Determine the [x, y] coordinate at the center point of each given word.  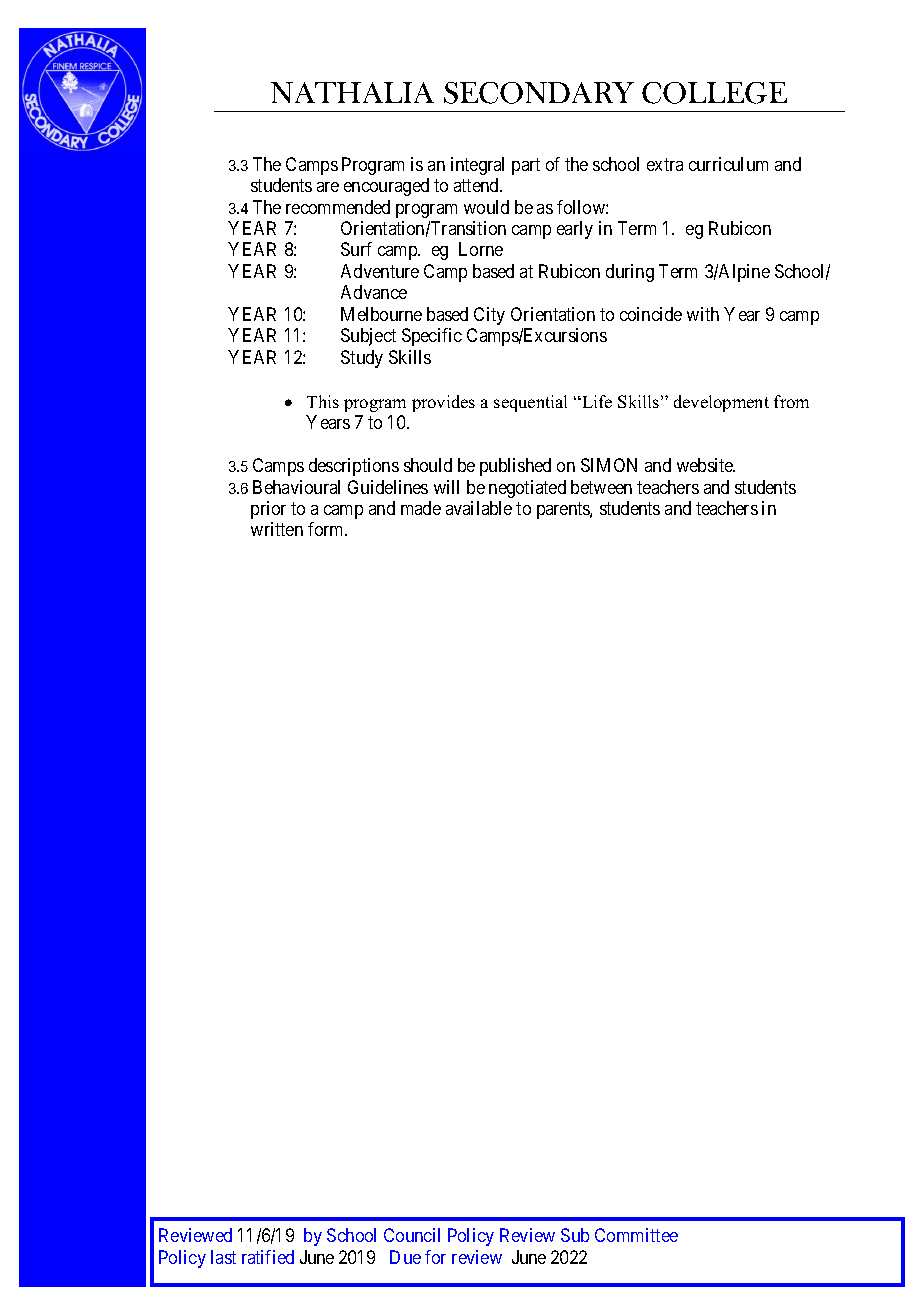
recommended [338, 207]
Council [412, 1235]
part [526, 166]
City [489, 316]
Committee [636, 1235]
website [706, 465]
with [703, 314]
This [323, 401]
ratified [268, 1257]
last [223, 1257]
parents [564, 510]
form [327, 529]
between [601, 487]
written [277, 529]
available [479, 508]
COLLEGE [714, 93]
